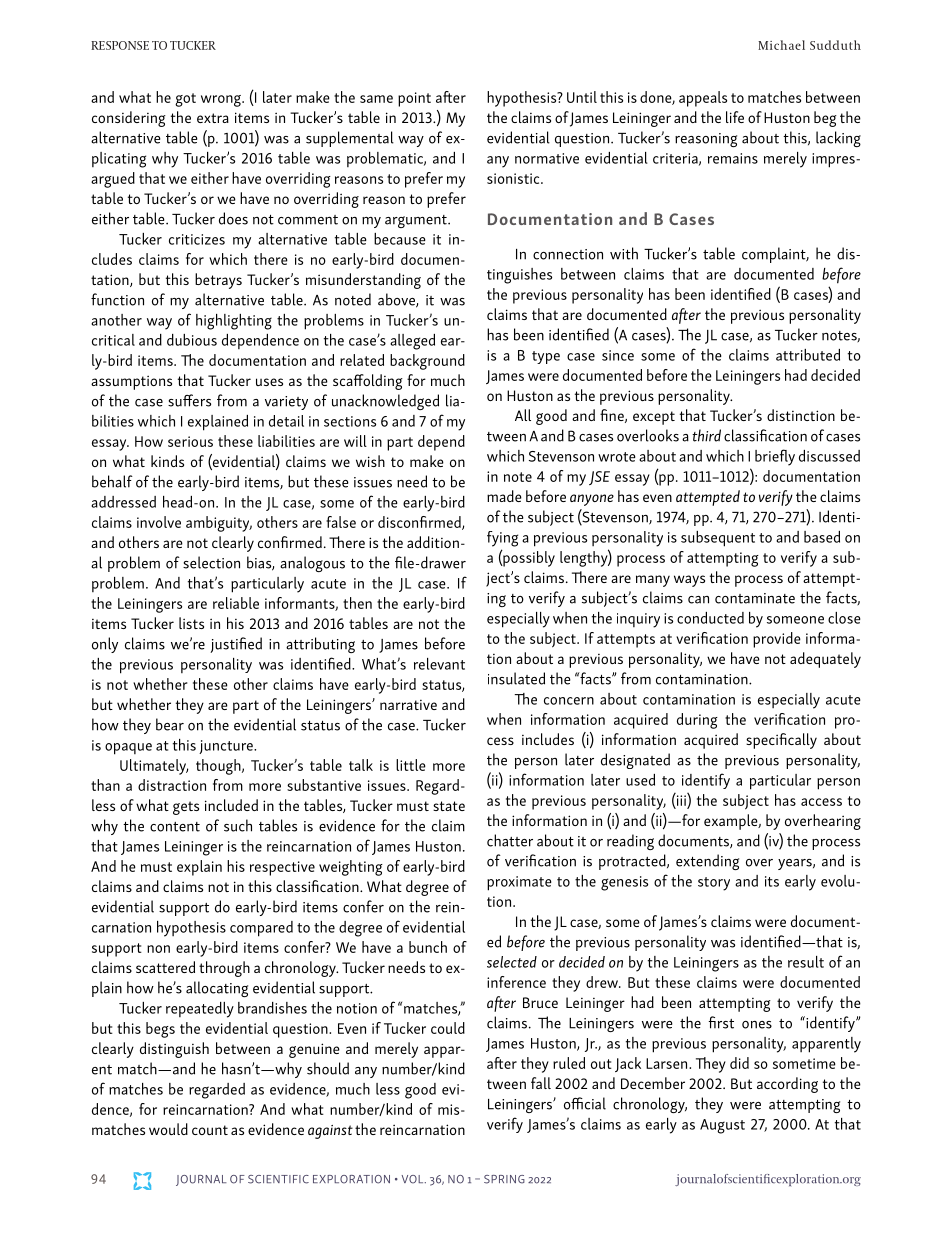 The width and height of the screenshot is (952, 1233). What do you see at coordinates (781, 45) in the screenshot?
I see `Michael` at bounding box center [781, 45].
